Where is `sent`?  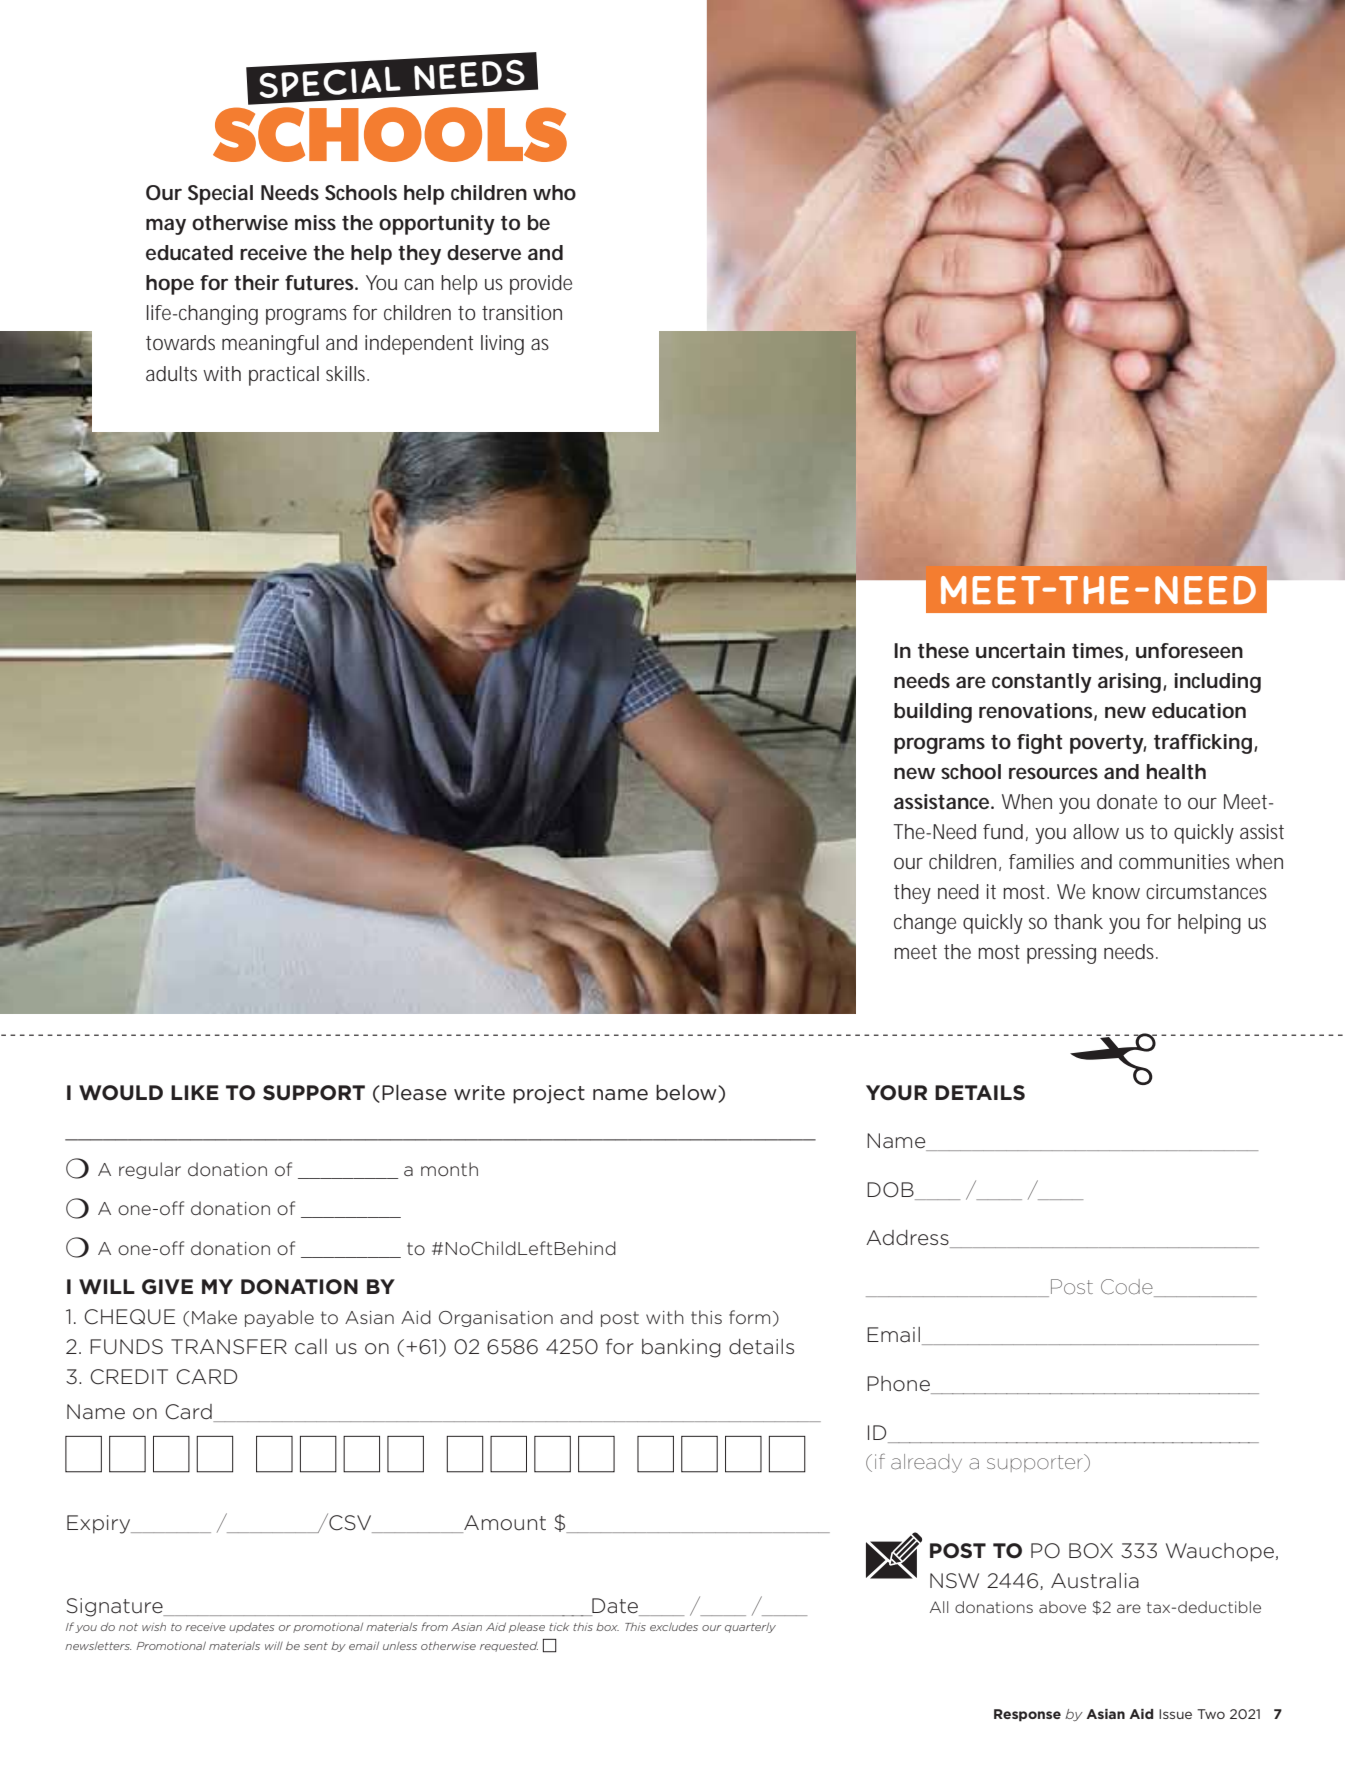
sent is located at coordinates (316, 1646).
